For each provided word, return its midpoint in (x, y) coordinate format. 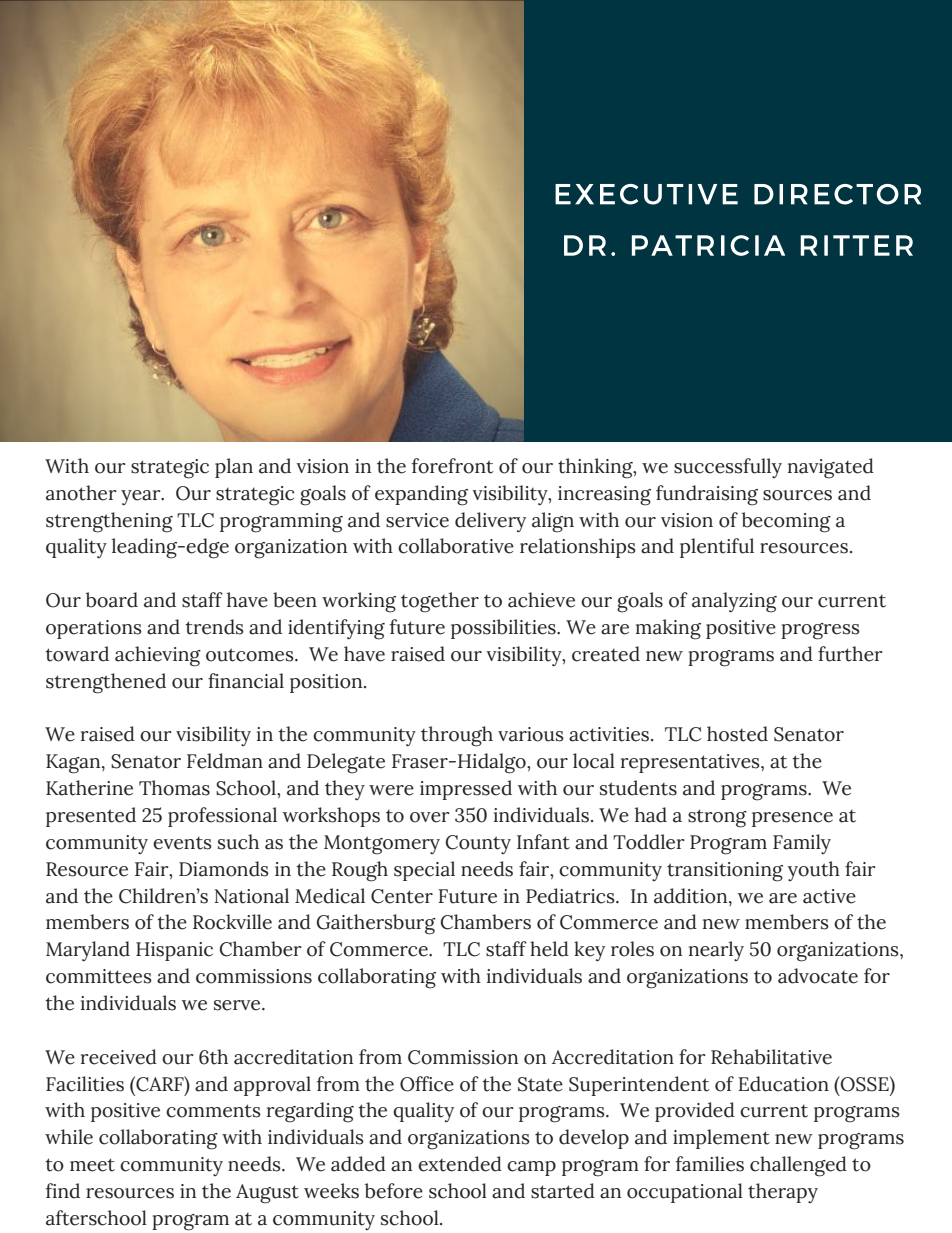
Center (402, 896)
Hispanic (174, 951)
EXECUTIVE (646, 194)
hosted (737, 734)
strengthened (106, 683)
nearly (716, 951)
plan (234, 468)
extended (460, 1164)
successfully (728, 468)
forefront (453, 466)
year (142, 498)
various (531, 734)
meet (92, 1165)
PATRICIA (708, 245)
